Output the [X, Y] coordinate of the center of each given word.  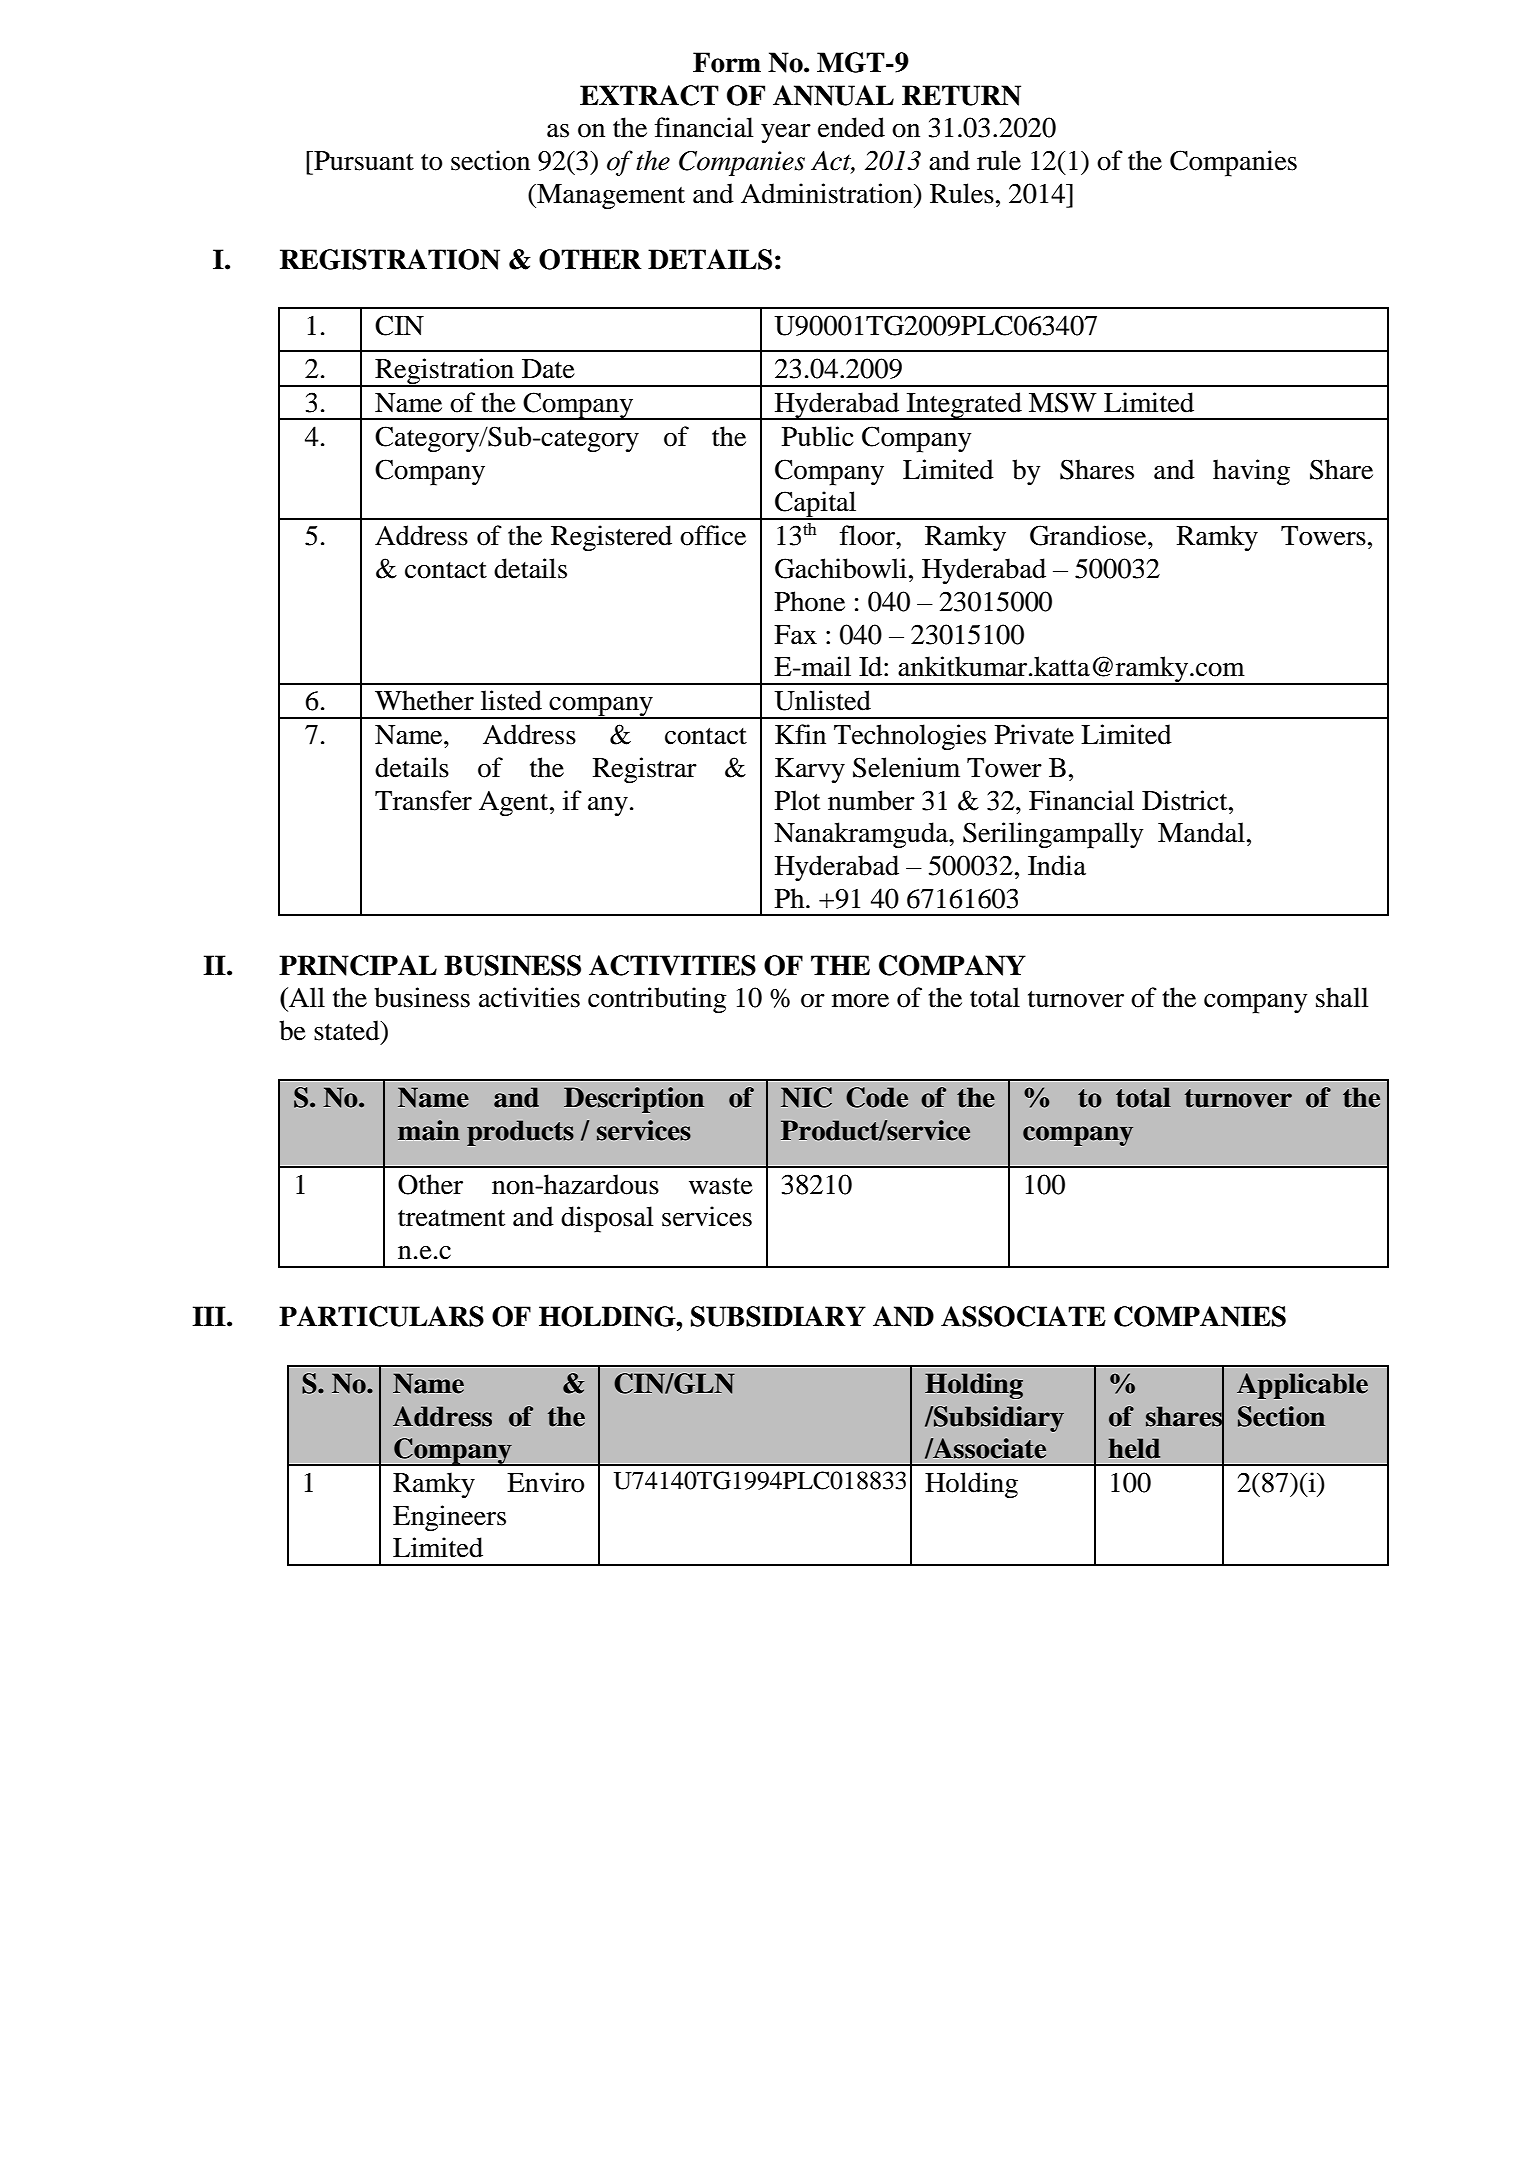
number [871, 800]
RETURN [961, 95]
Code [877, 1097]
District [1186, 800]
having [1251, 472]
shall [1342, 997]
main [429, 1130]
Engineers [449, 1518]
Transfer [423, 800]
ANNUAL [833, 95]
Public [817, 436]
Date [548, 369]
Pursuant [363, 161]
